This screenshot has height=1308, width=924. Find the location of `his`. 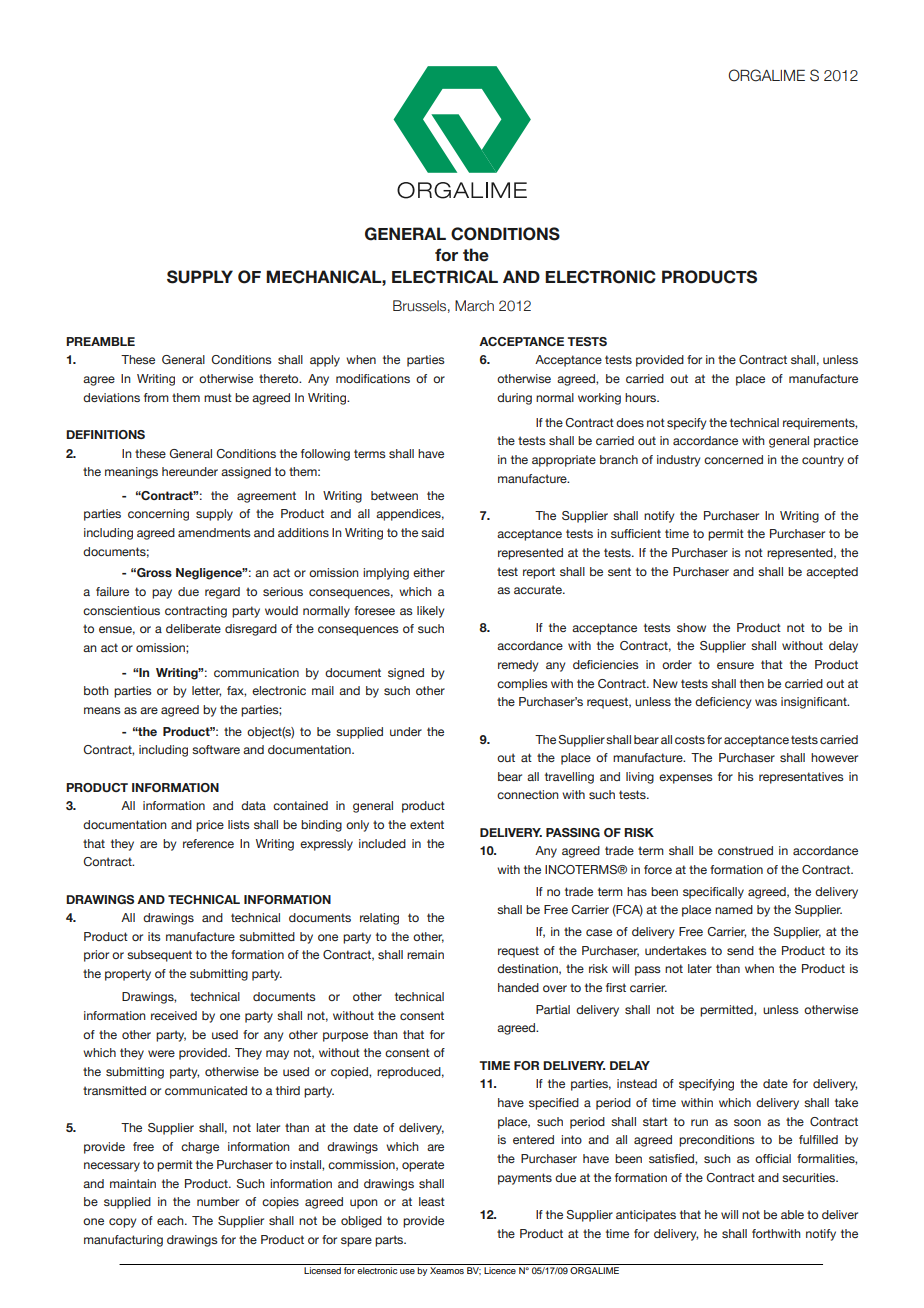

his is located at coordinates (746, 776).
